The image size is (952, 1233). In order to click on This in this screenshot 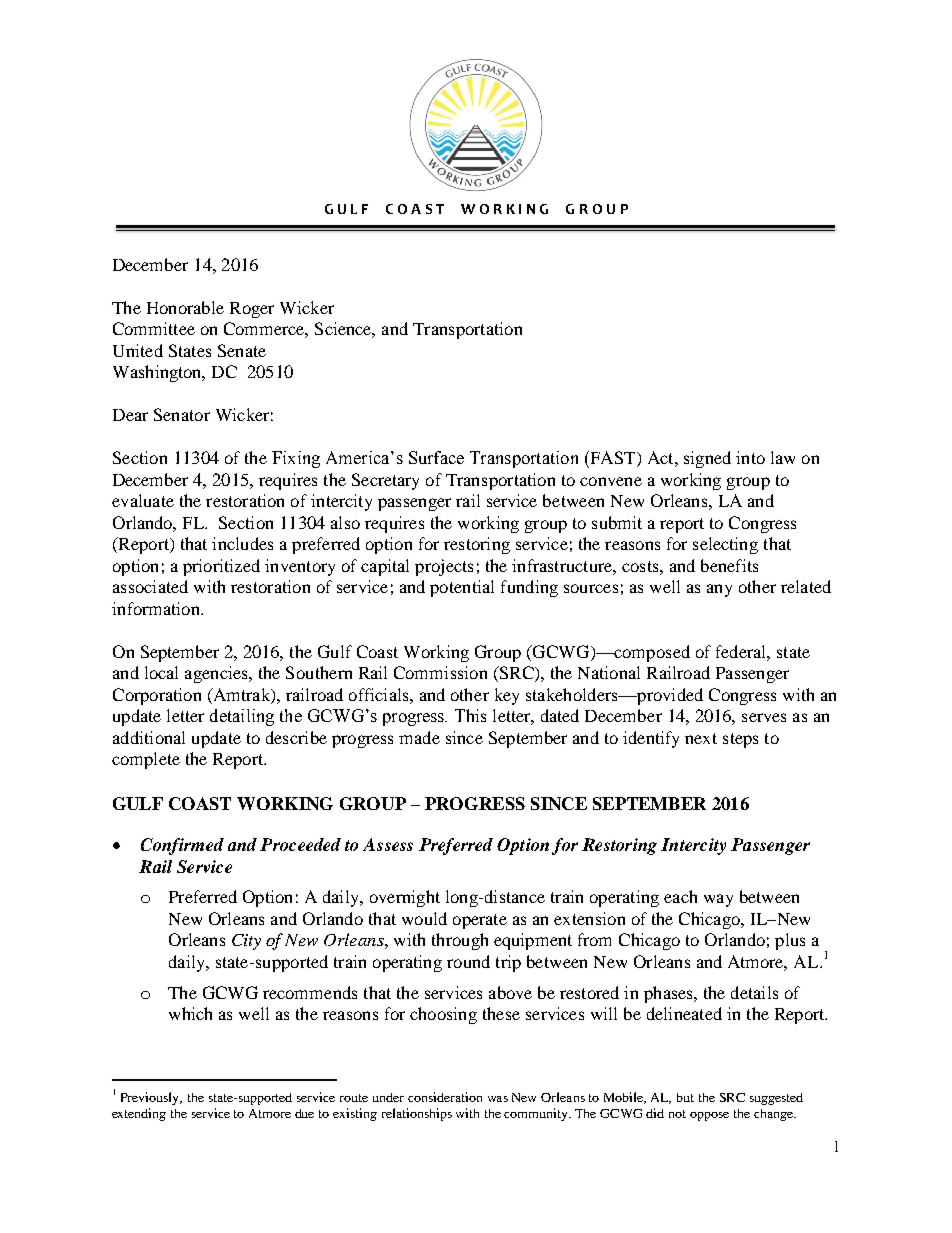, I will do `click(470, 715)`.
